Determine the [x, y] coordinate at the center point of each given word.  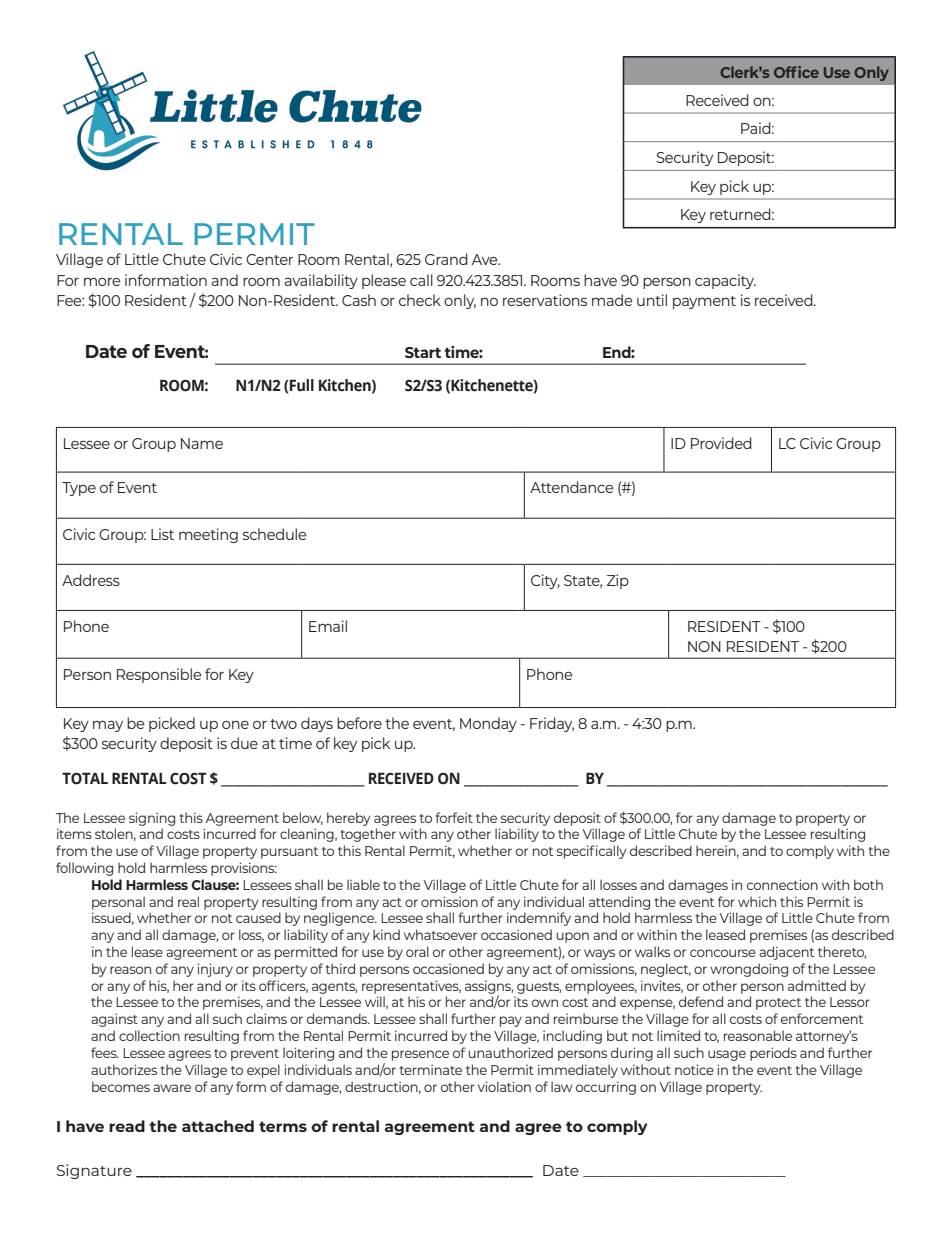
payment [704, 302]
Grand [446, 259]
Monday [488, 724]
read [127, 1126]
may [108, 726]
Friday [552, 724]
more [102, 281]
